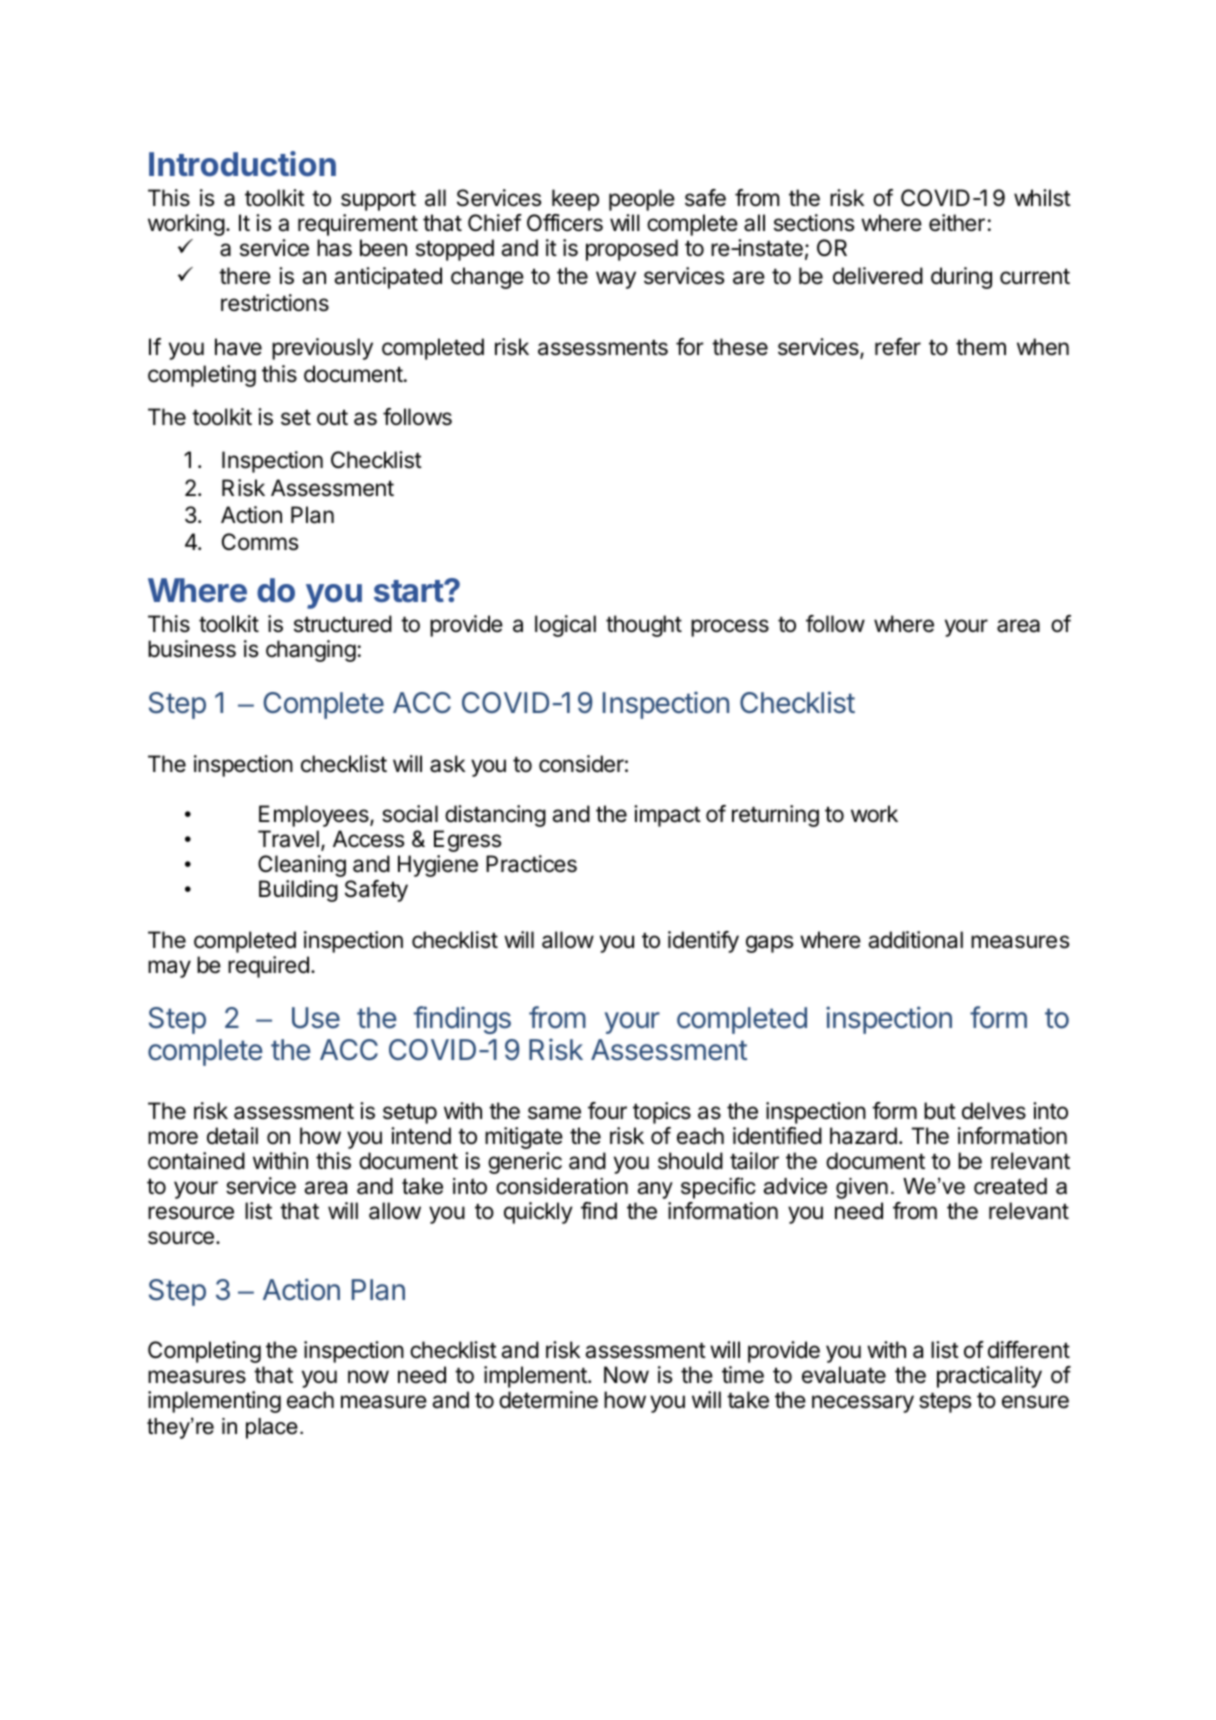  Describe the element at coordinates (957, 223) in the screenshot. I see `either` at that location.
